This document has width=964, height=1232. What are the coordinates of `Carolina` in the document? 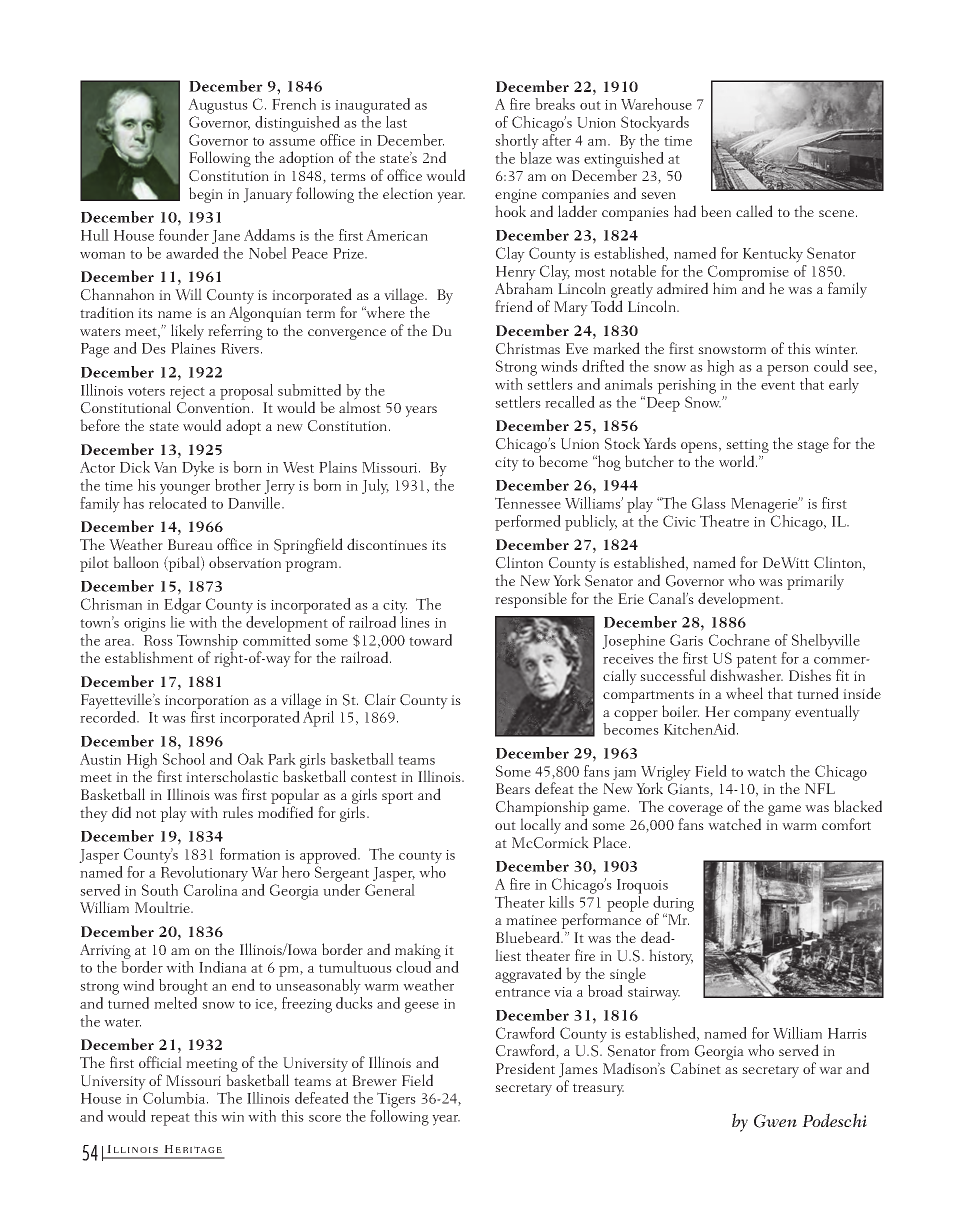 It's located at (211, 890).
